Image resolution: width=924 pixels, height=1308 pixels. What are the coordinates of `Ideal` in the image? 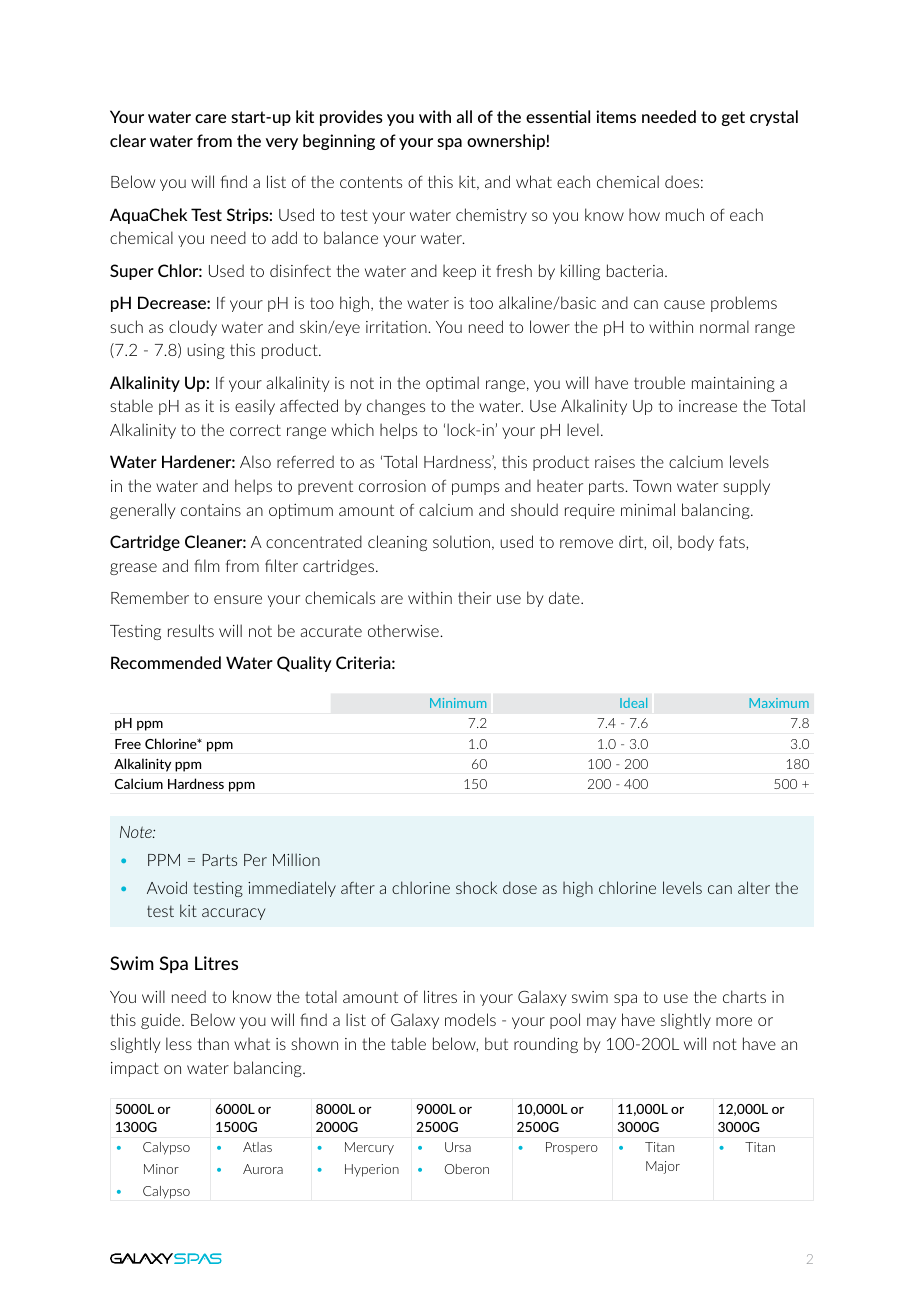 It's located at (633, 703).
